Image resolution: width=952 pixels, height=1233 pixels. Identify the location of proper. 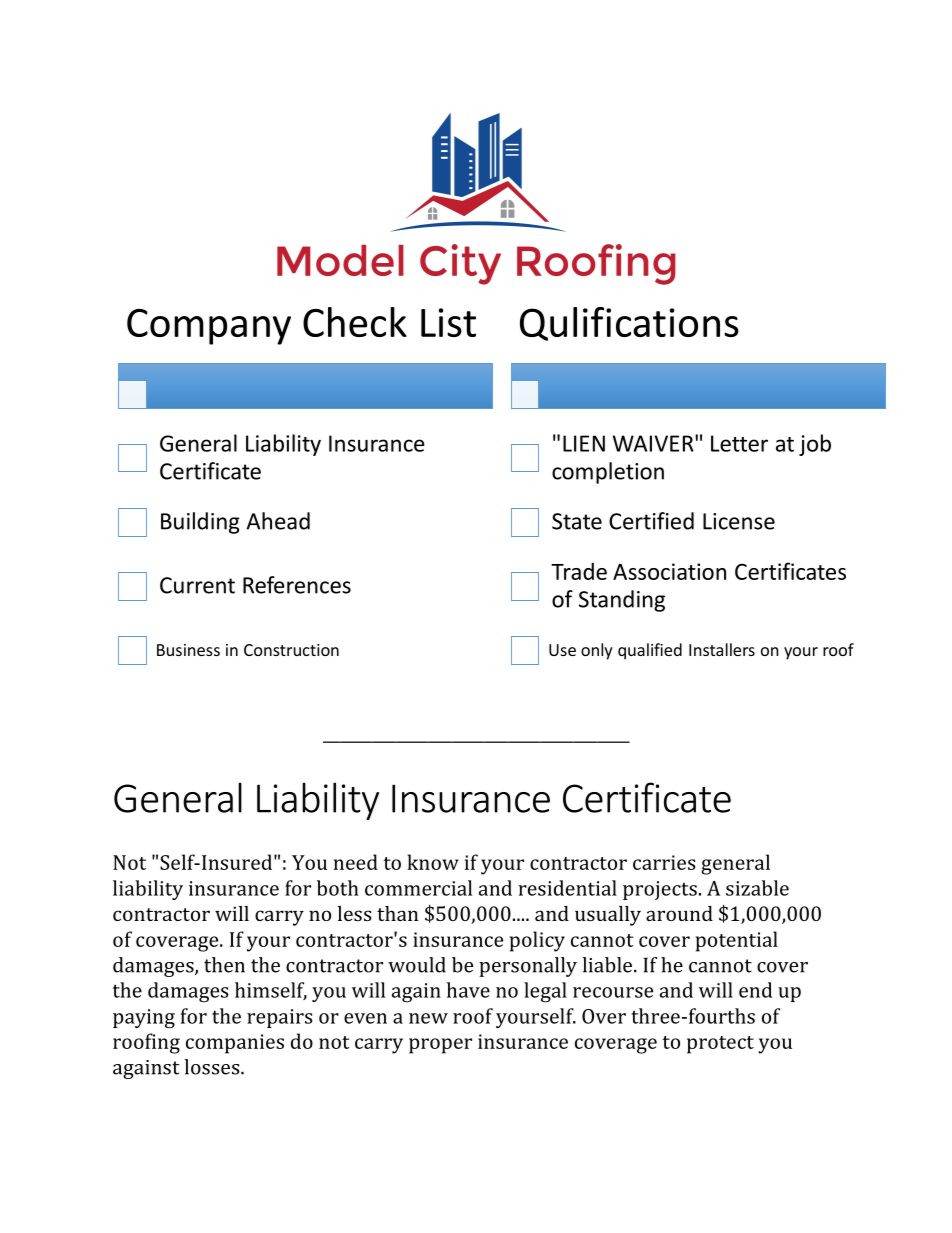
(440, 1046).
